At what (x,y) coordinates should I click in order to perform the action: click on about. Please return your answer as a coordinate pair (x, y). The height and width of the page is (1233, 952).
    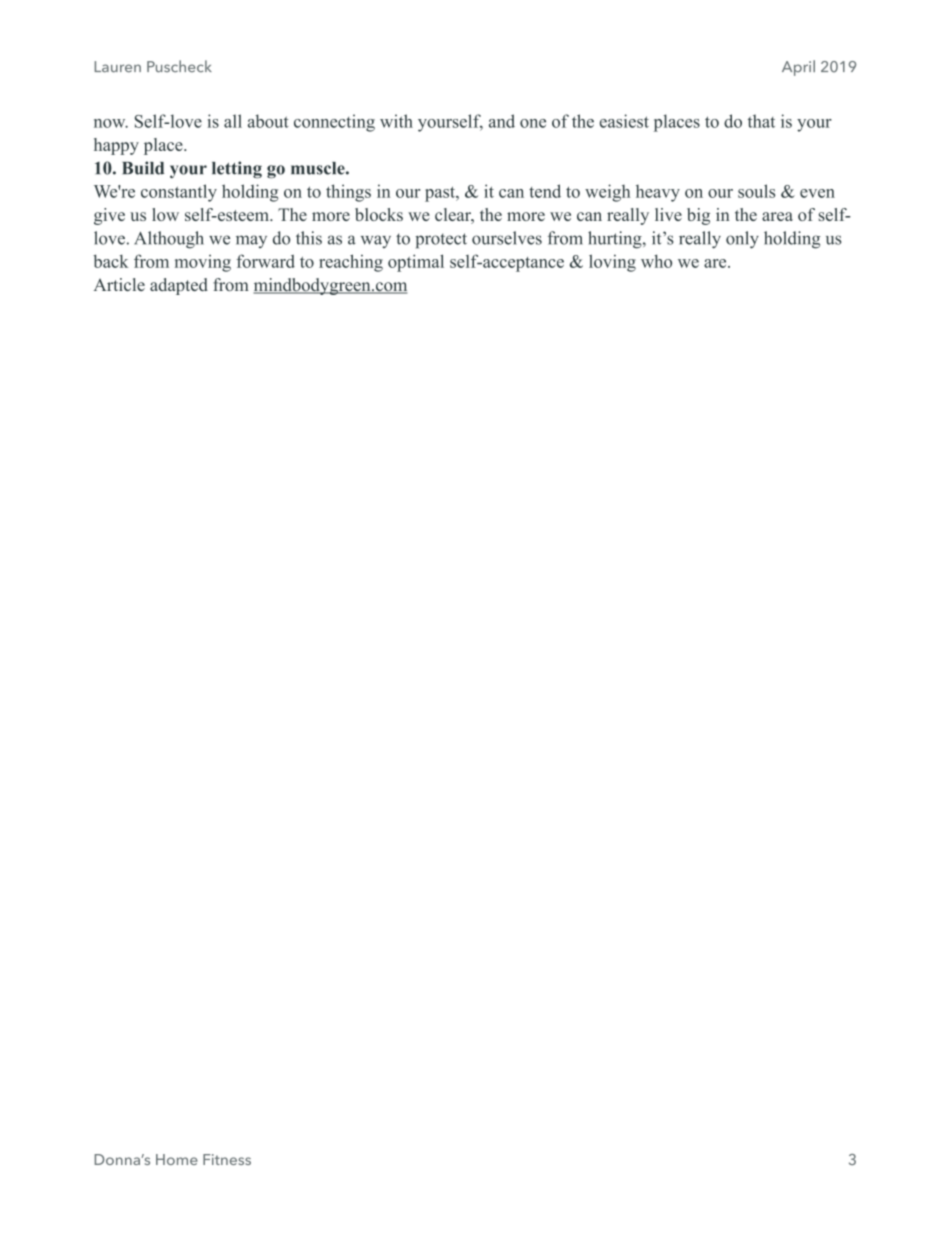
    Looking at the image, I should click on (268, 121).
